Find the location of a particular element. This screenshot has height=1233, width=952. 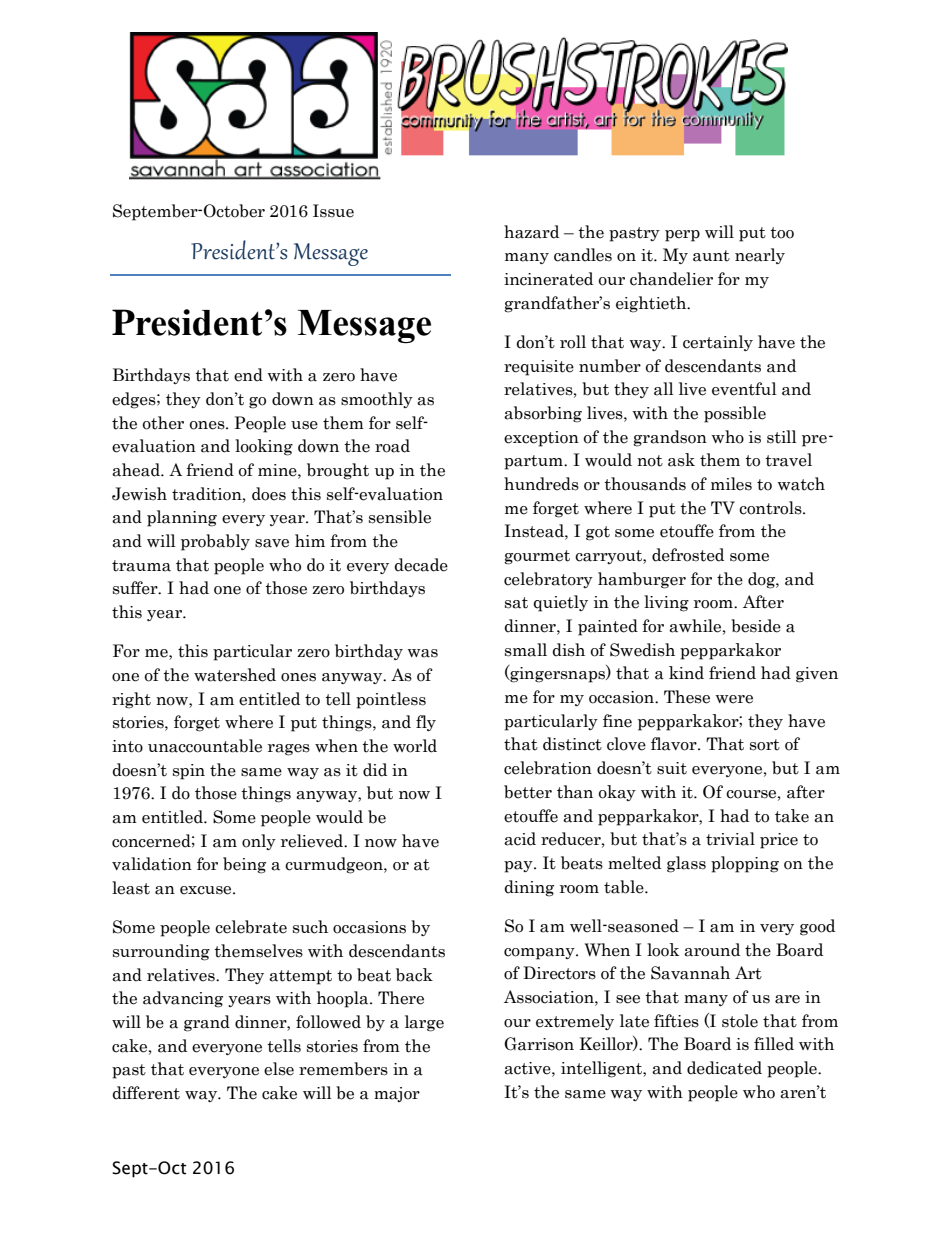

dedicated is located at coordinates (724, 1068).
